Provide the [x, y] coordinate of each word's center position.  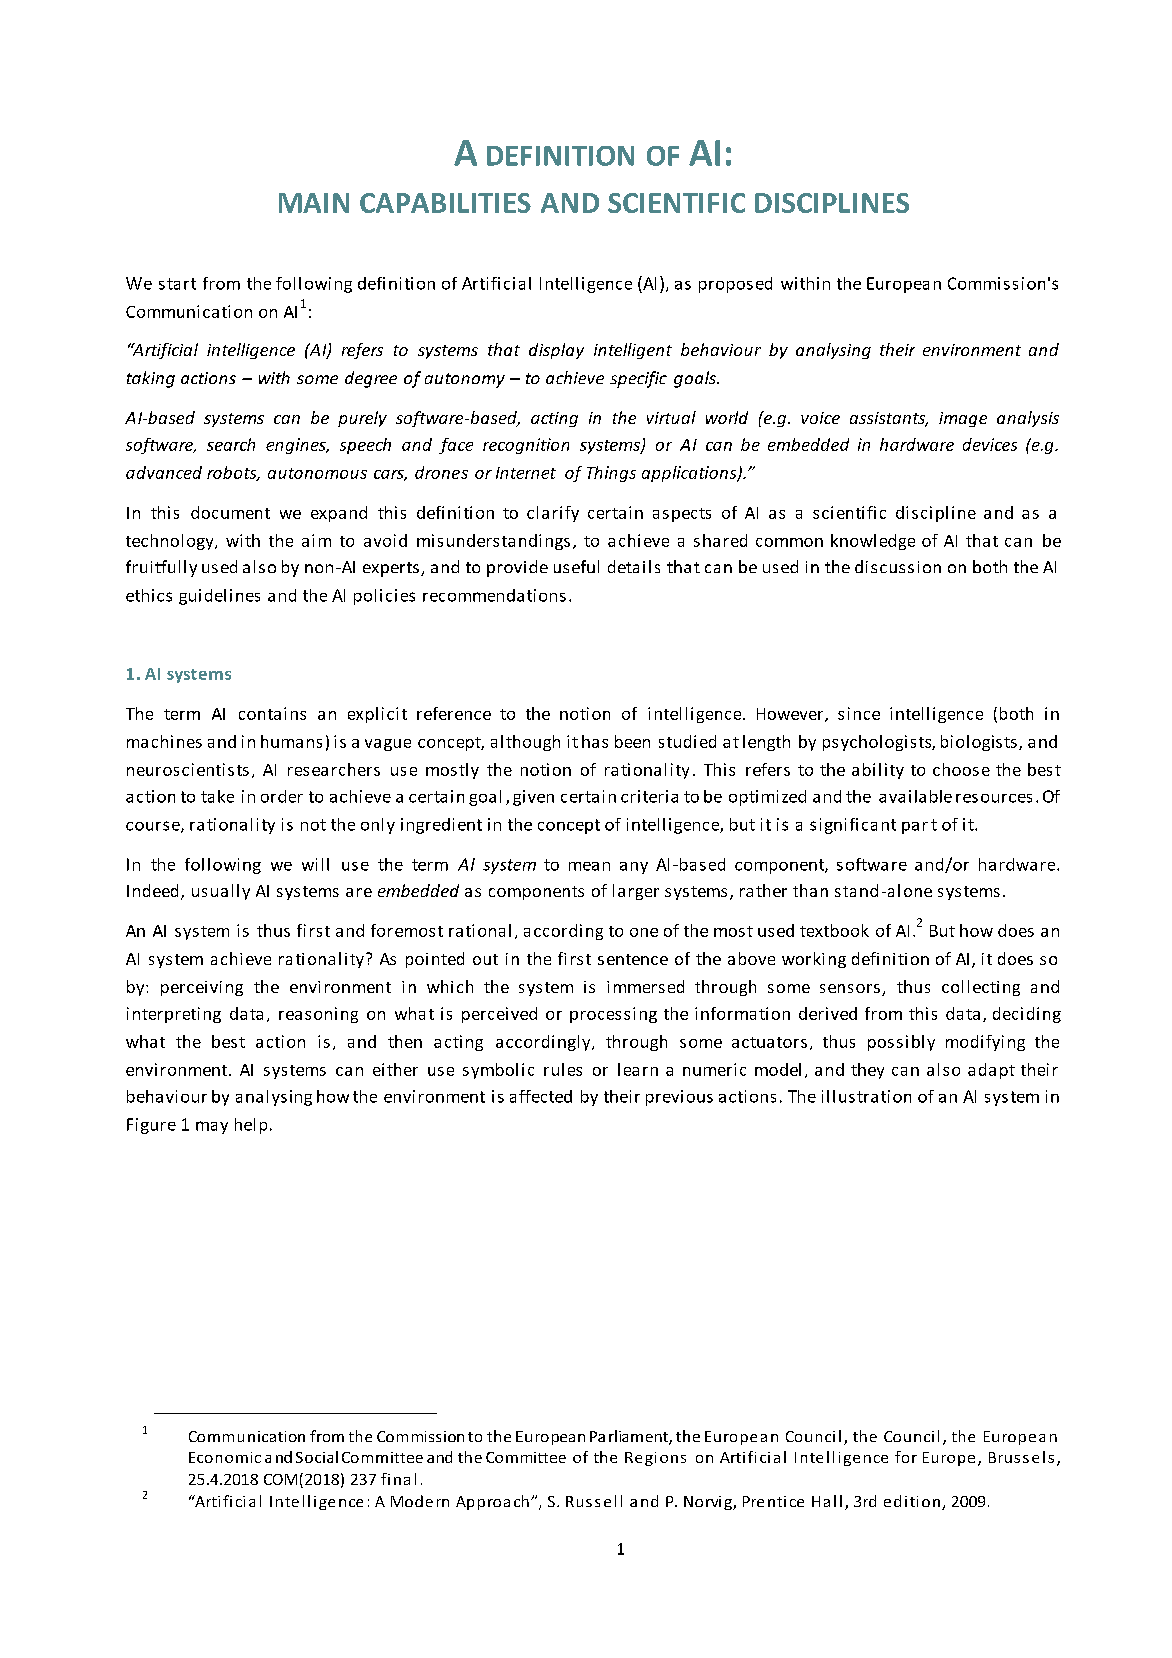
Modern [420, 1501]
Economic [225, 1457]
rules [563, 1069]
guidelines [219, 597]
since [859, 713]
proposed [735, 285]
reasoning [318, 1015]
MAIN [314, 203]
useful [576, 566]
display [556, 351]
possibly [901, 1043]
